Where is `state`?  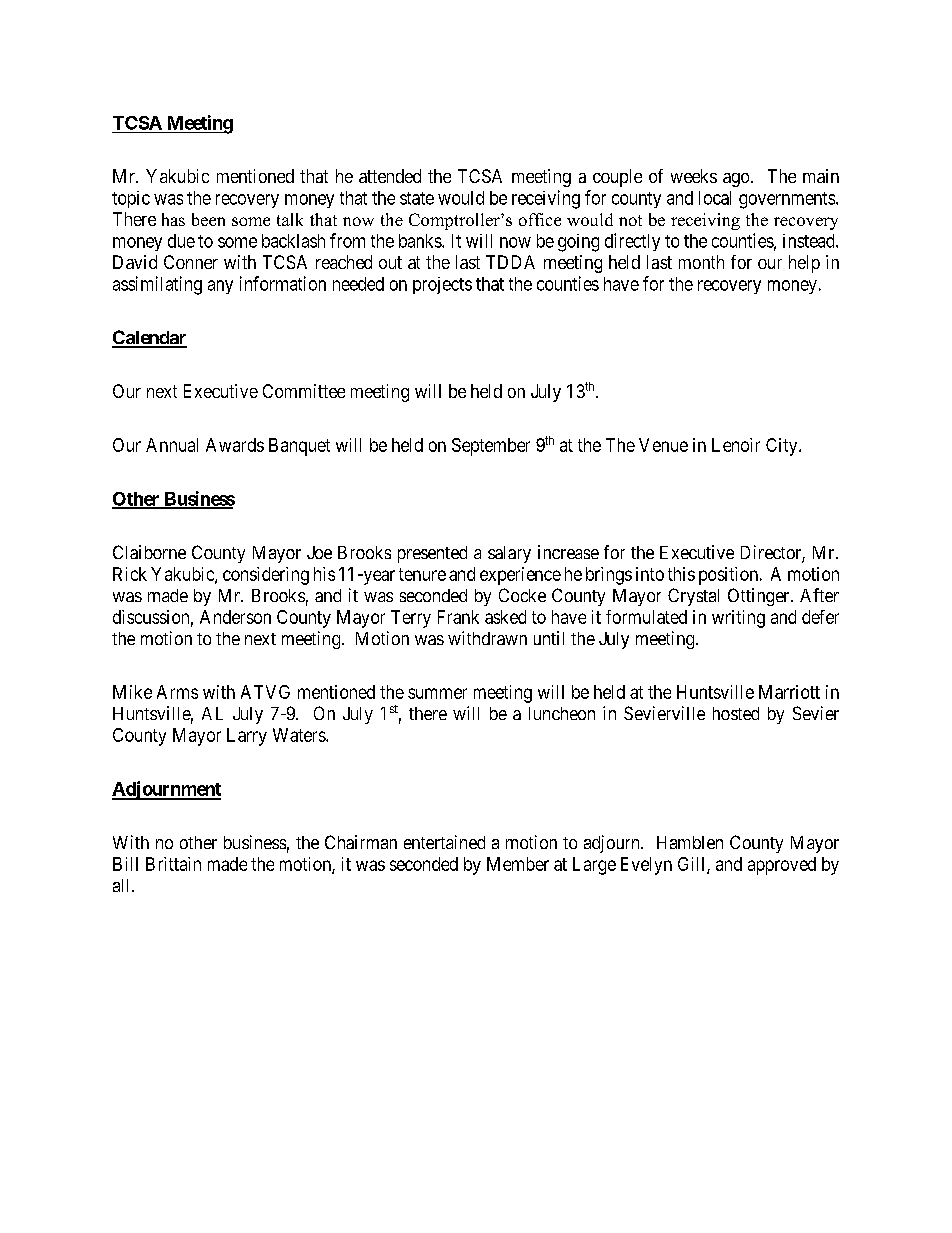
state is located at coordinates (417, 198).
